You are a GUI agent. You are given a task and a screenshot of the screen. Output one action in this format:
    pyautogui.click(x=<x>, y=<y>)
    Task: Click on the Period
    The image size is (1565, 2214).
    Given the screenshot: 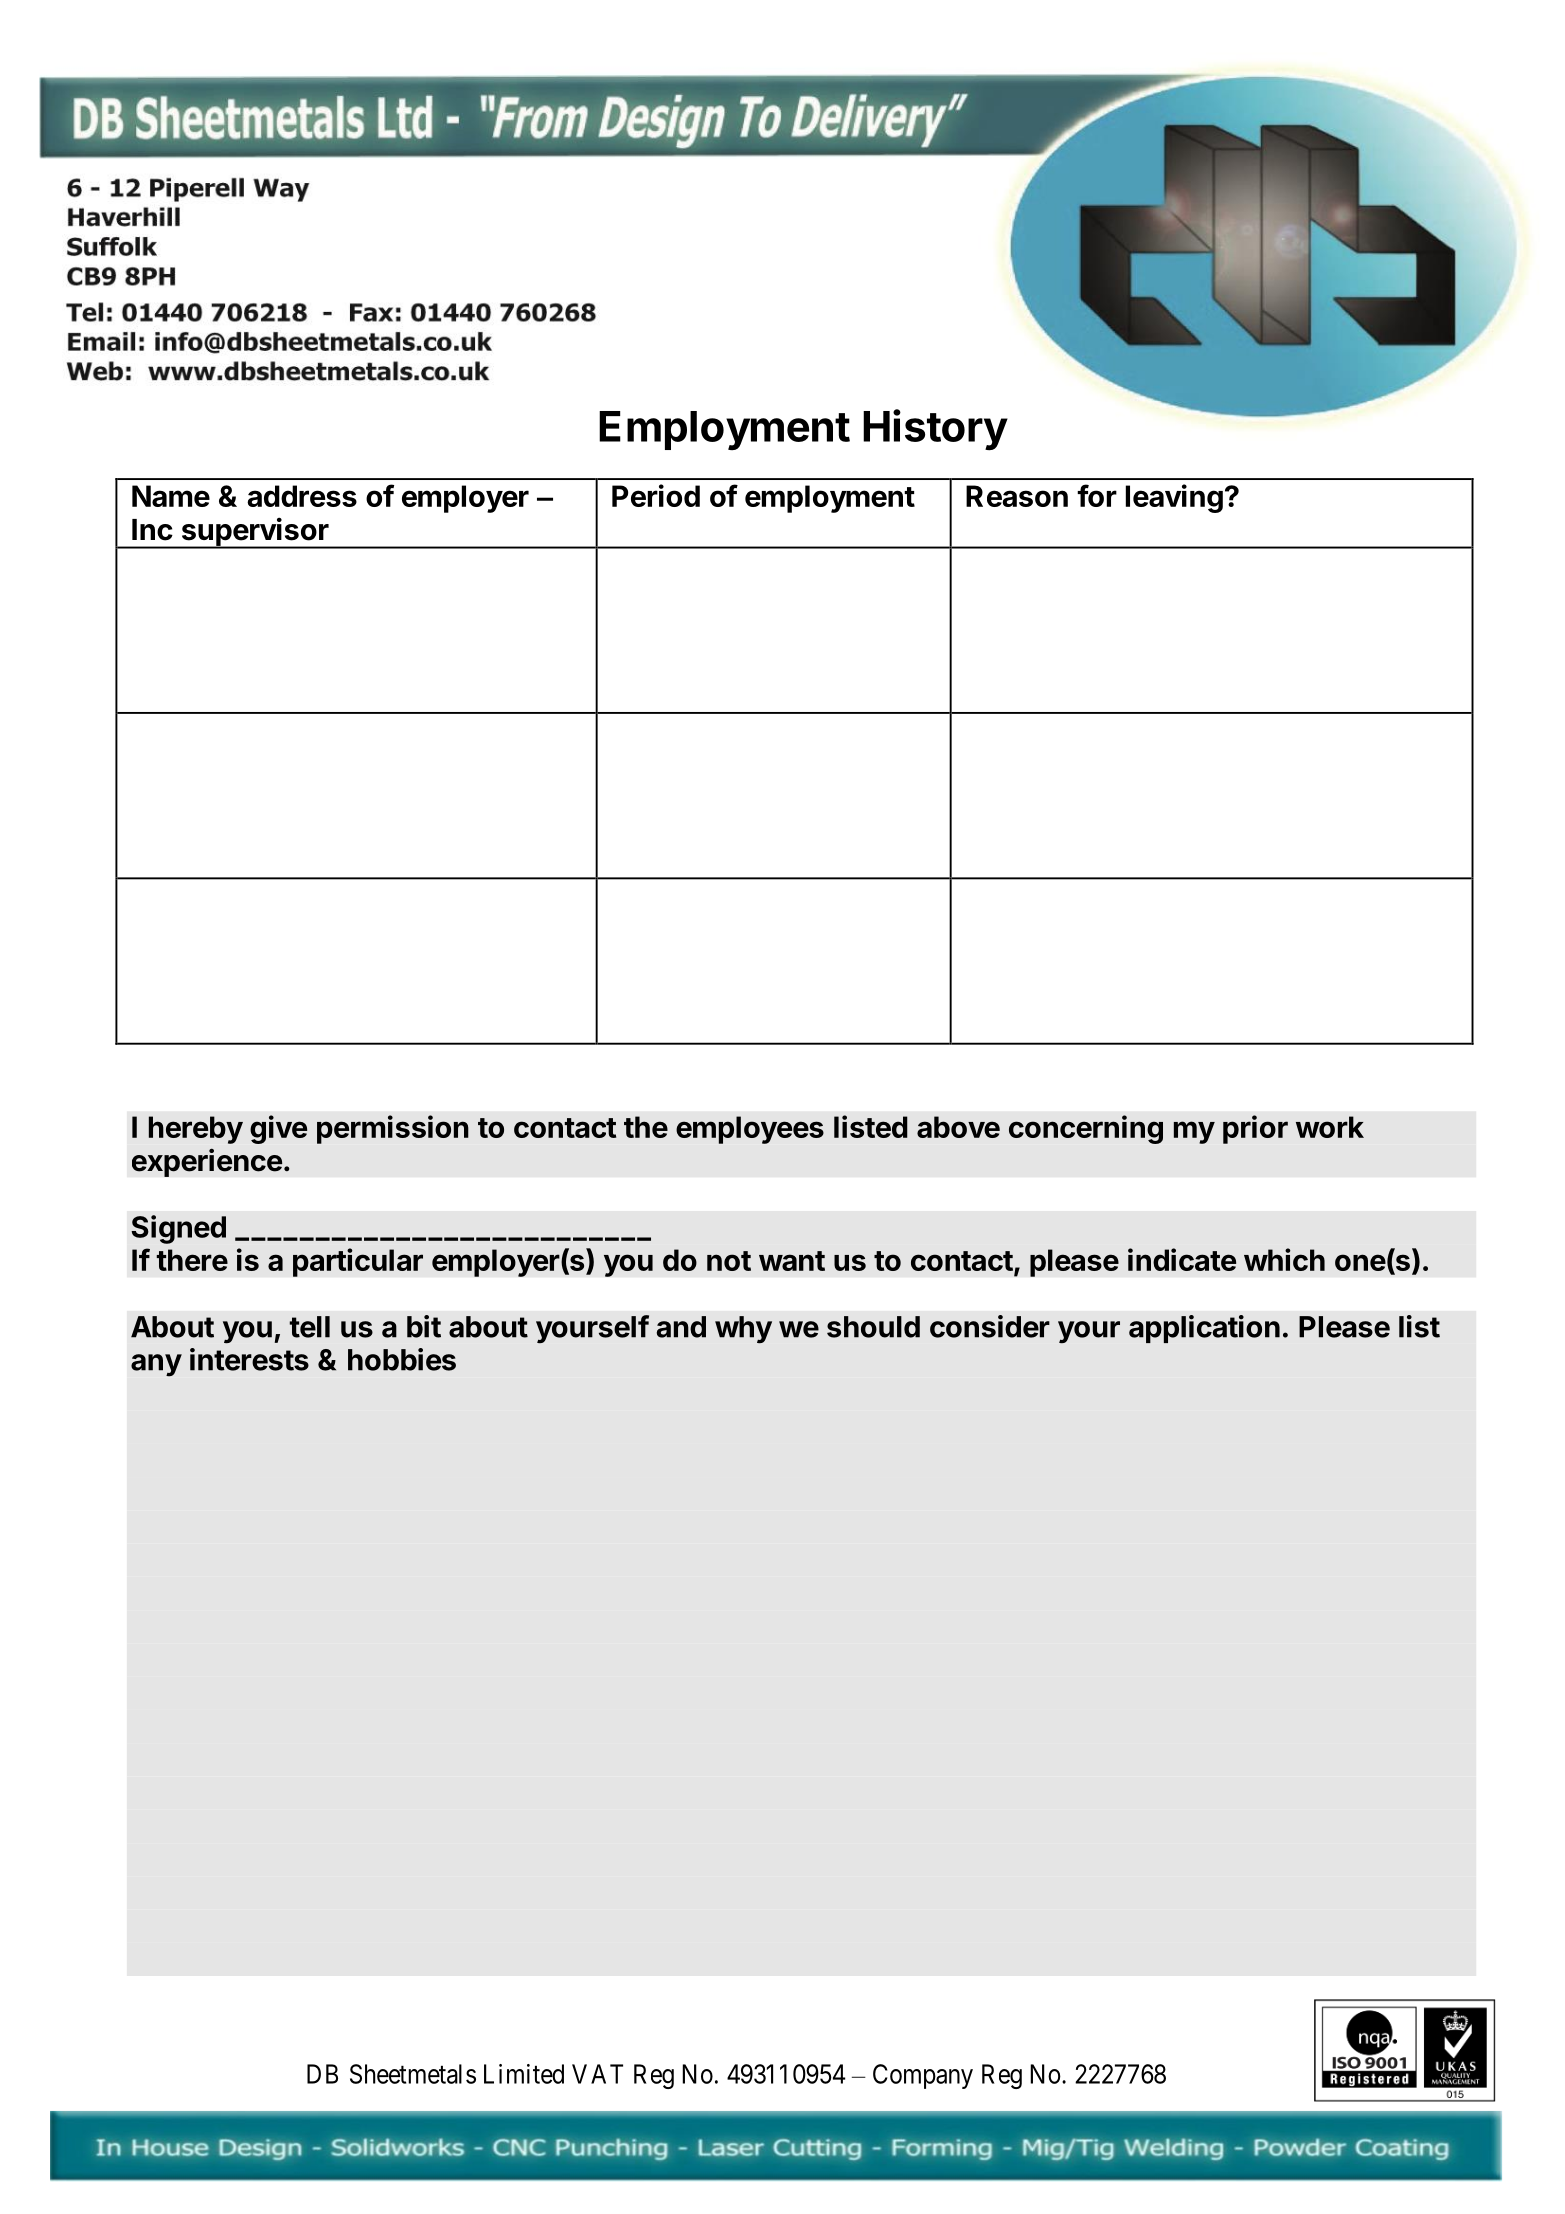 What is the action you would take?
    pyautogui.click(x=656, y=495)
